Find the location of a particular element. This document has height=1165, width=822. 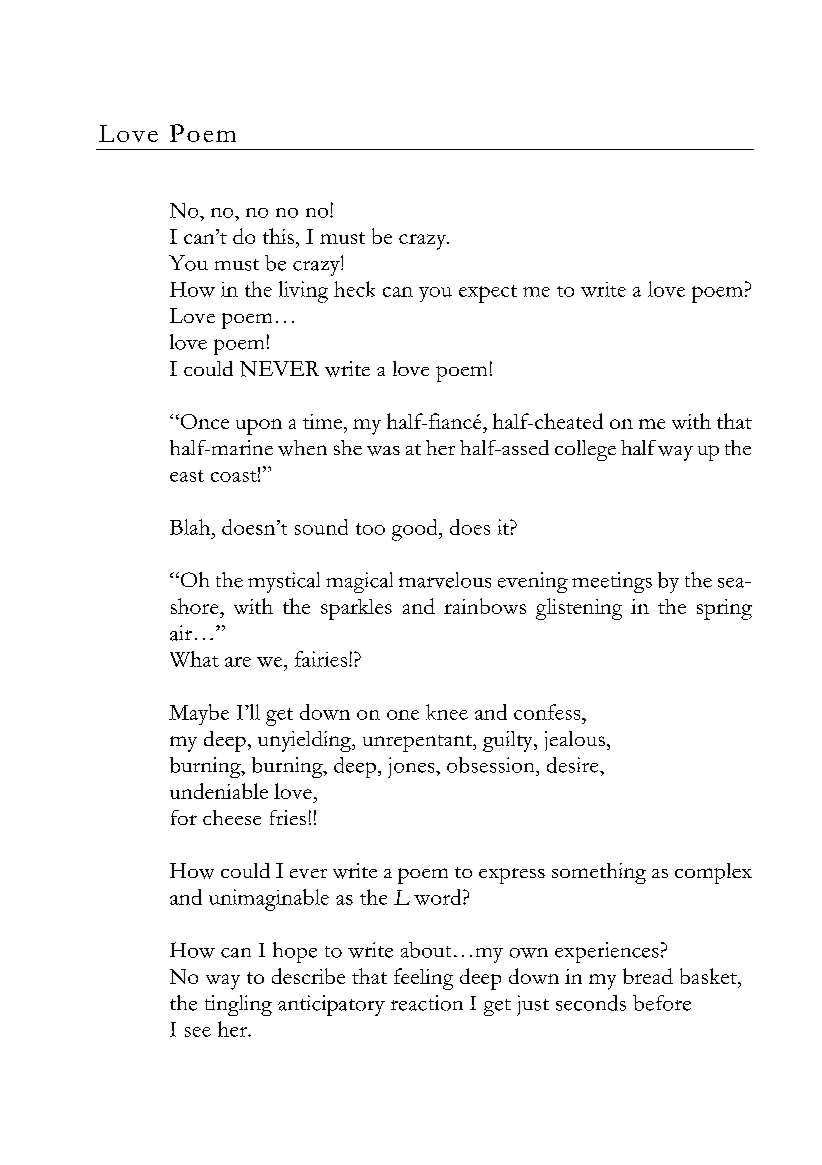

this is located at coordinates (278, 236).
